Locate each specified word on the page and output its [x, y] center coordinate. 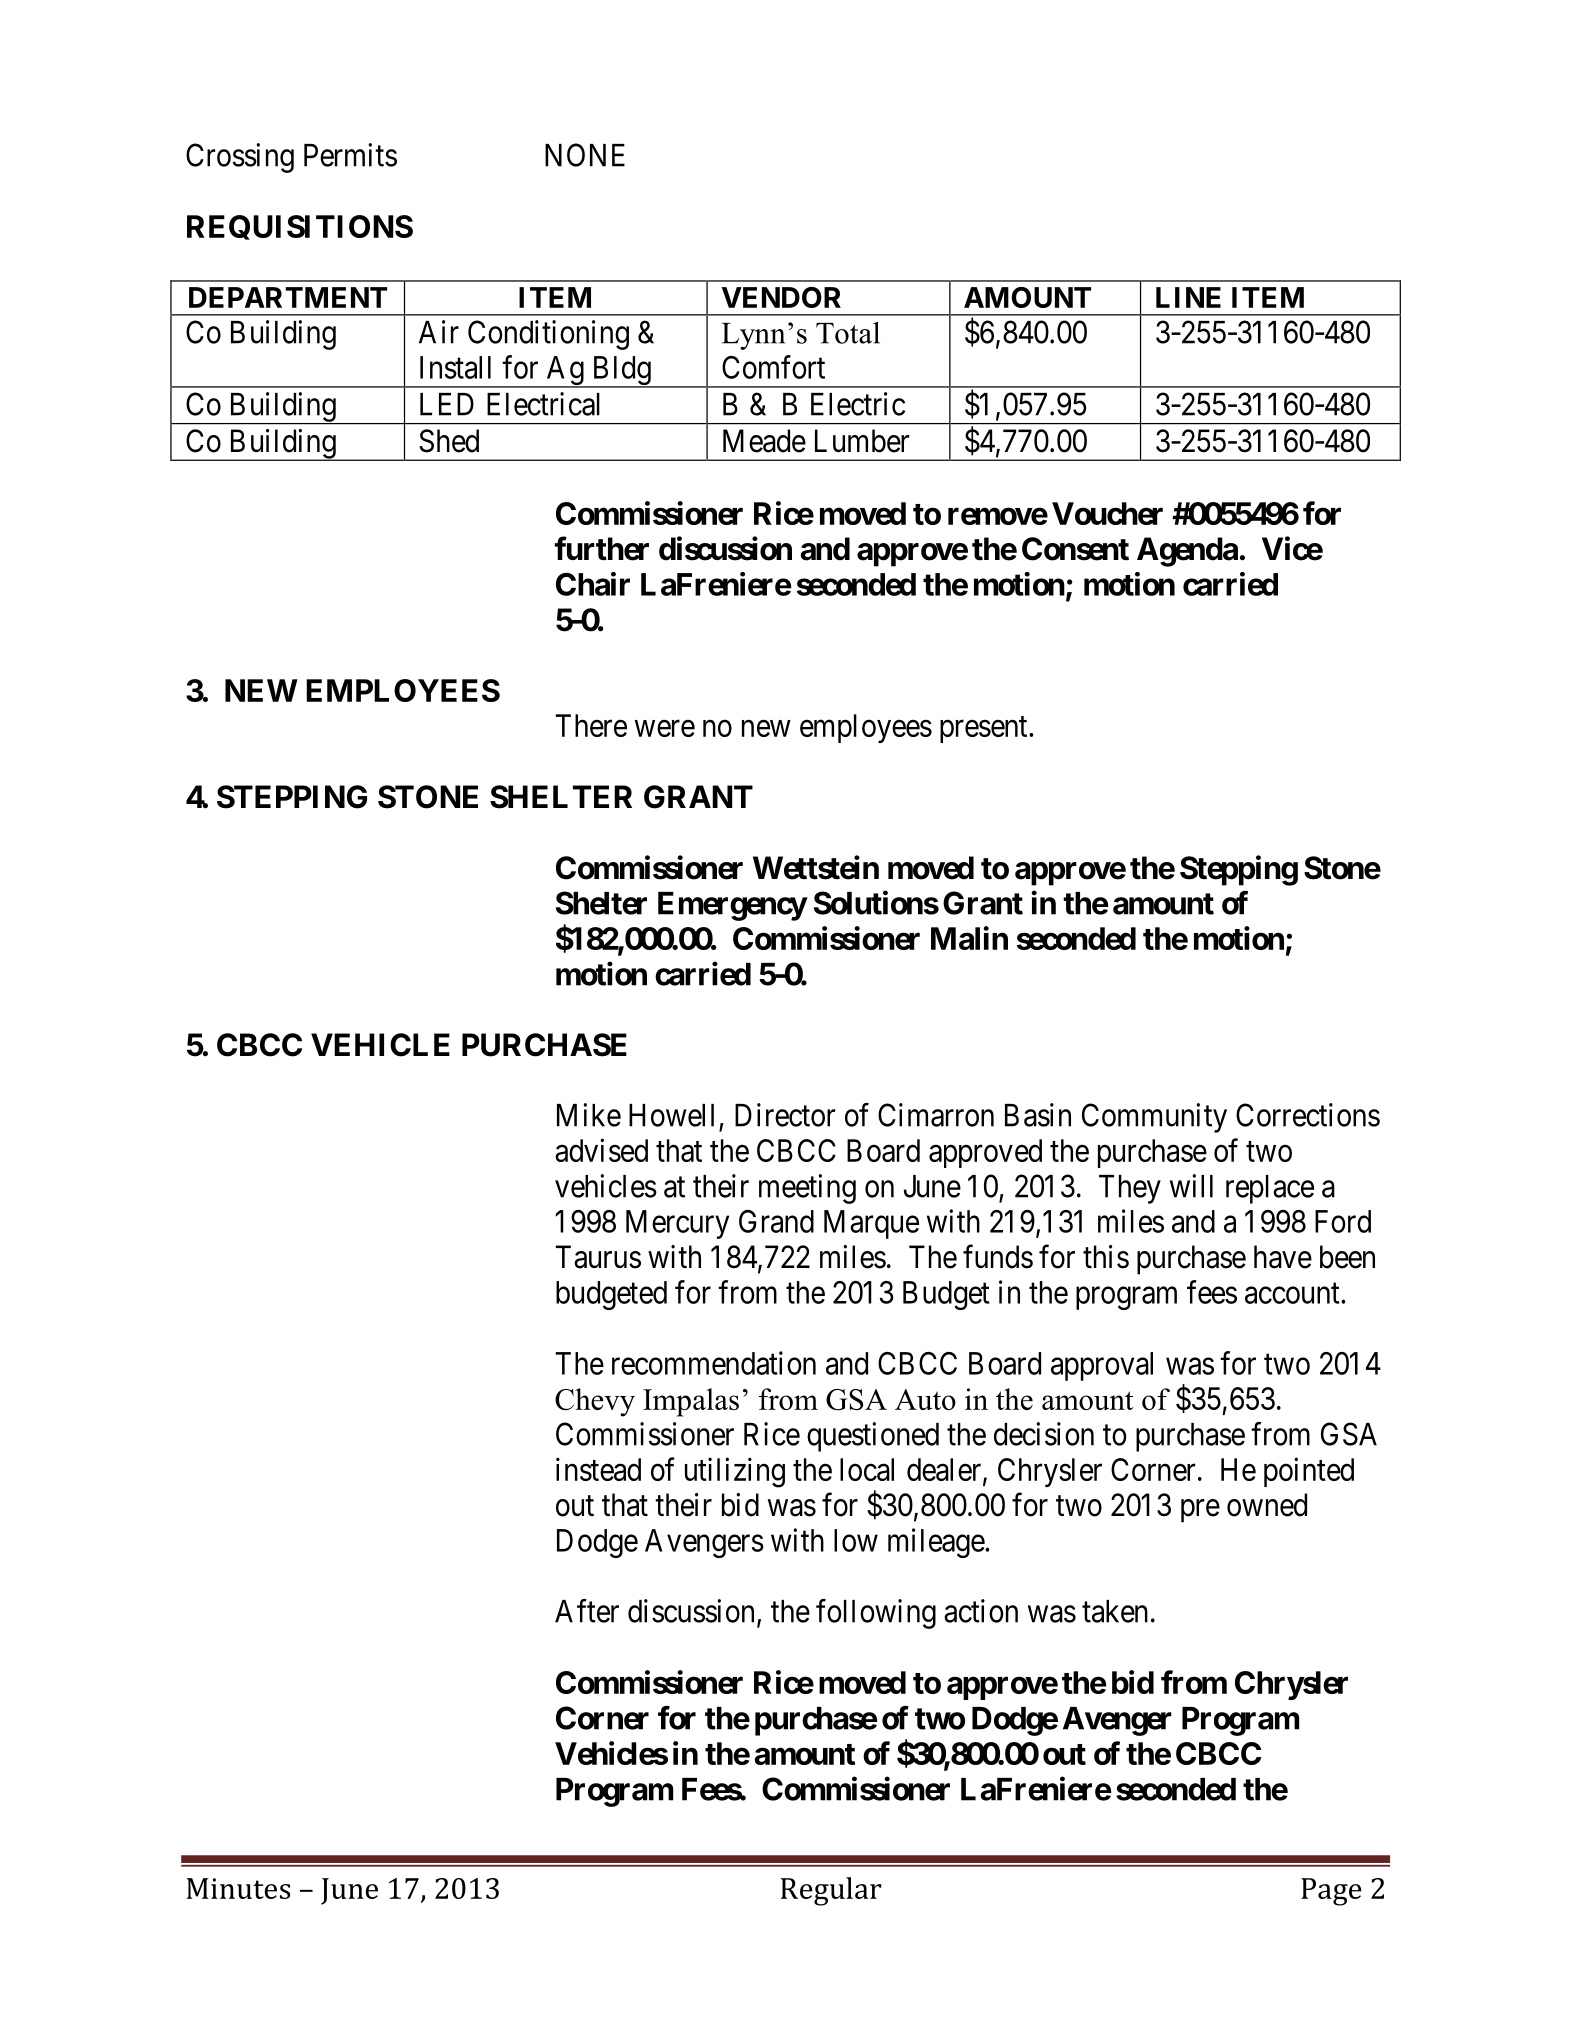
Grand [776, 1221]
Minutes [238, 1888]
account [1293, 1293]
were [665, 728]
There [591, 725]
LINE [1188, 297]
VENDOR [781, 297]
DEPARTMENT [288, 297]
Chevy [595, 1402]
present [985, 729]
